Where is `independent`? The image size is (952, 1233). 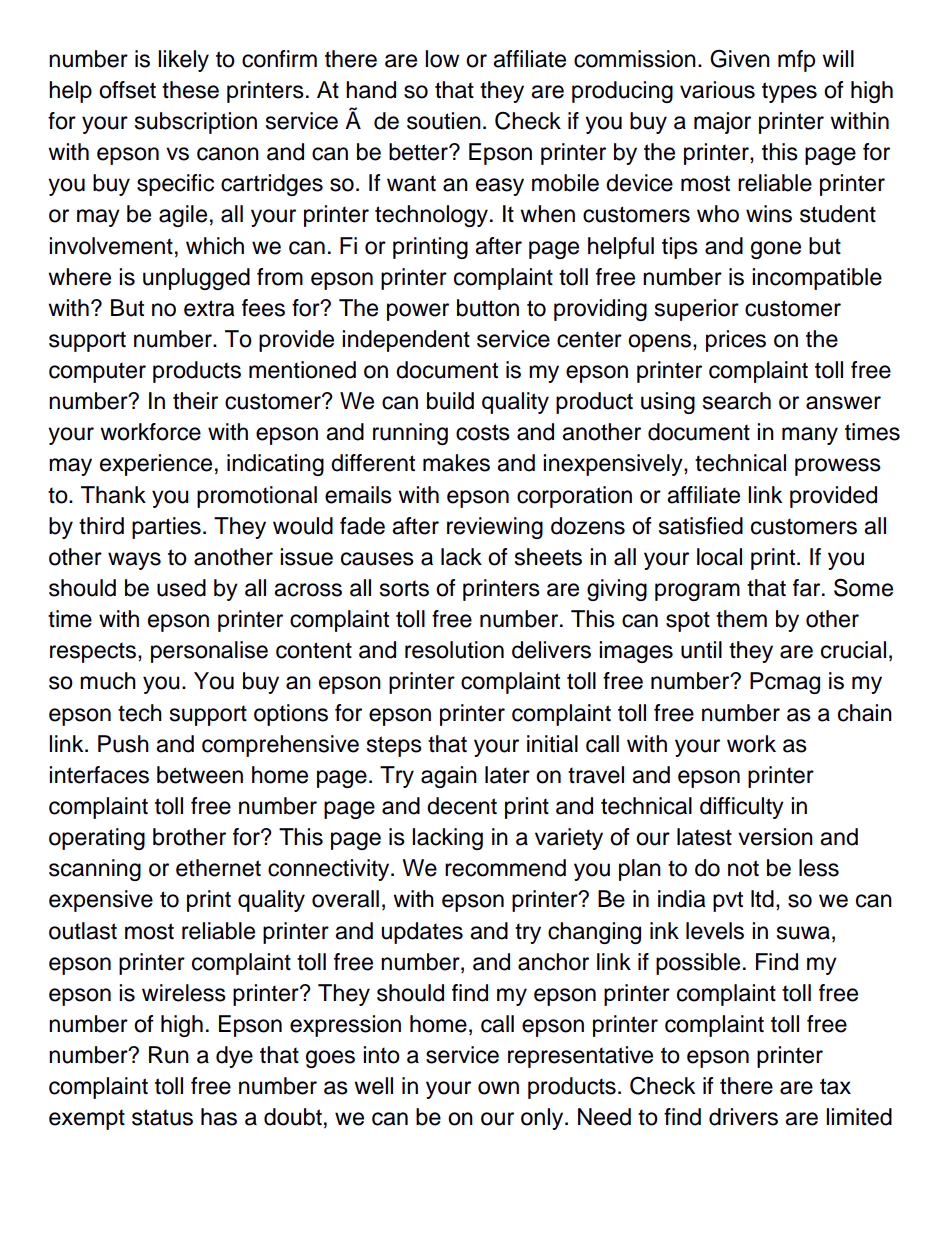
independent is located at coordinates (406, 341).
